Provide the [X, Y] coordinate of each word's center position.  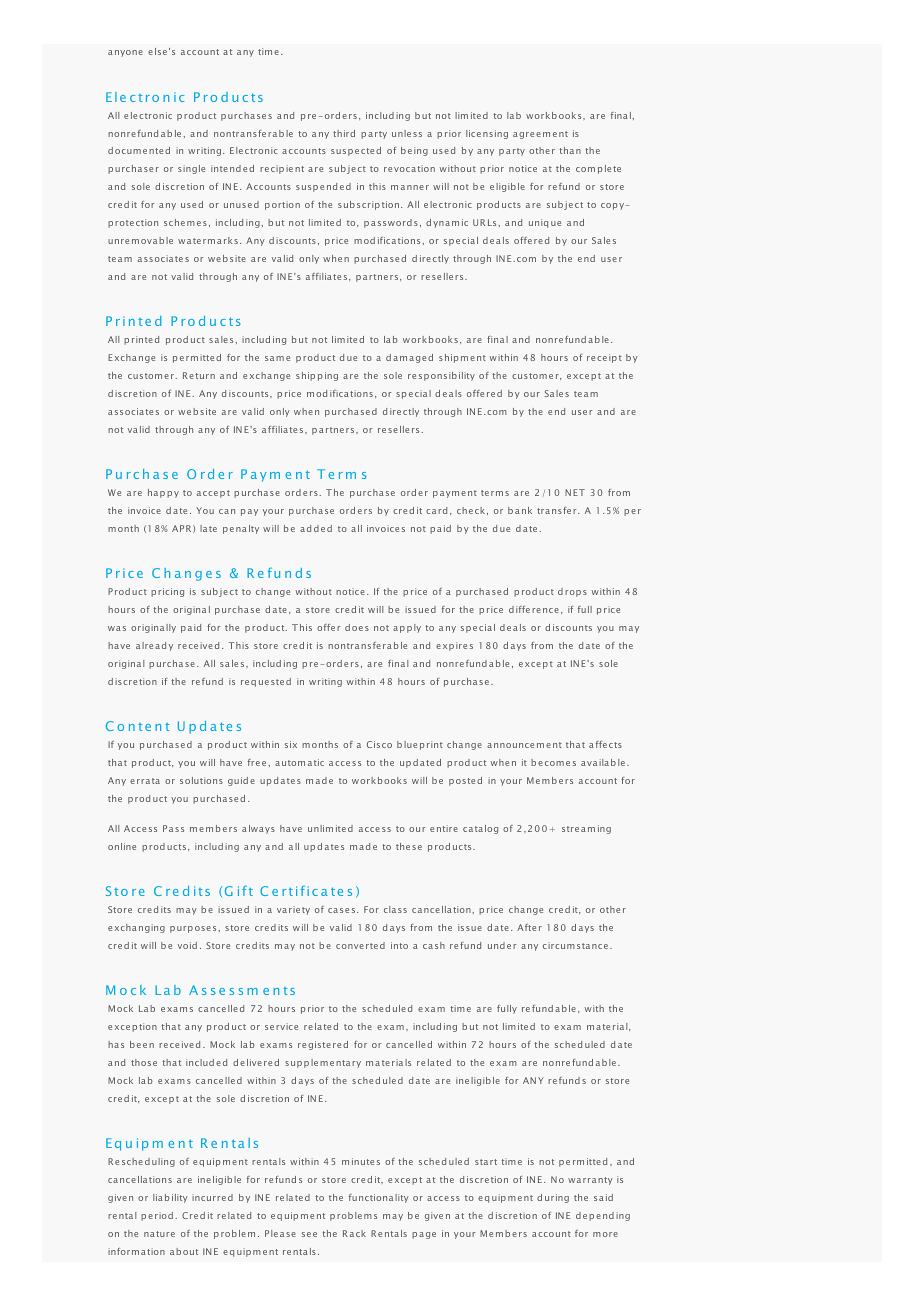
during [553, 1198]
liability [170, 1198]
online [122, 846]
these [409, 846]
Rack [354, 1233]
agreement [540, 135]
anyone [125, 53]
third [344, 133]
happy [163, 493]
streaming [586, 829]
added [316, 528]
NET [575, 492]
